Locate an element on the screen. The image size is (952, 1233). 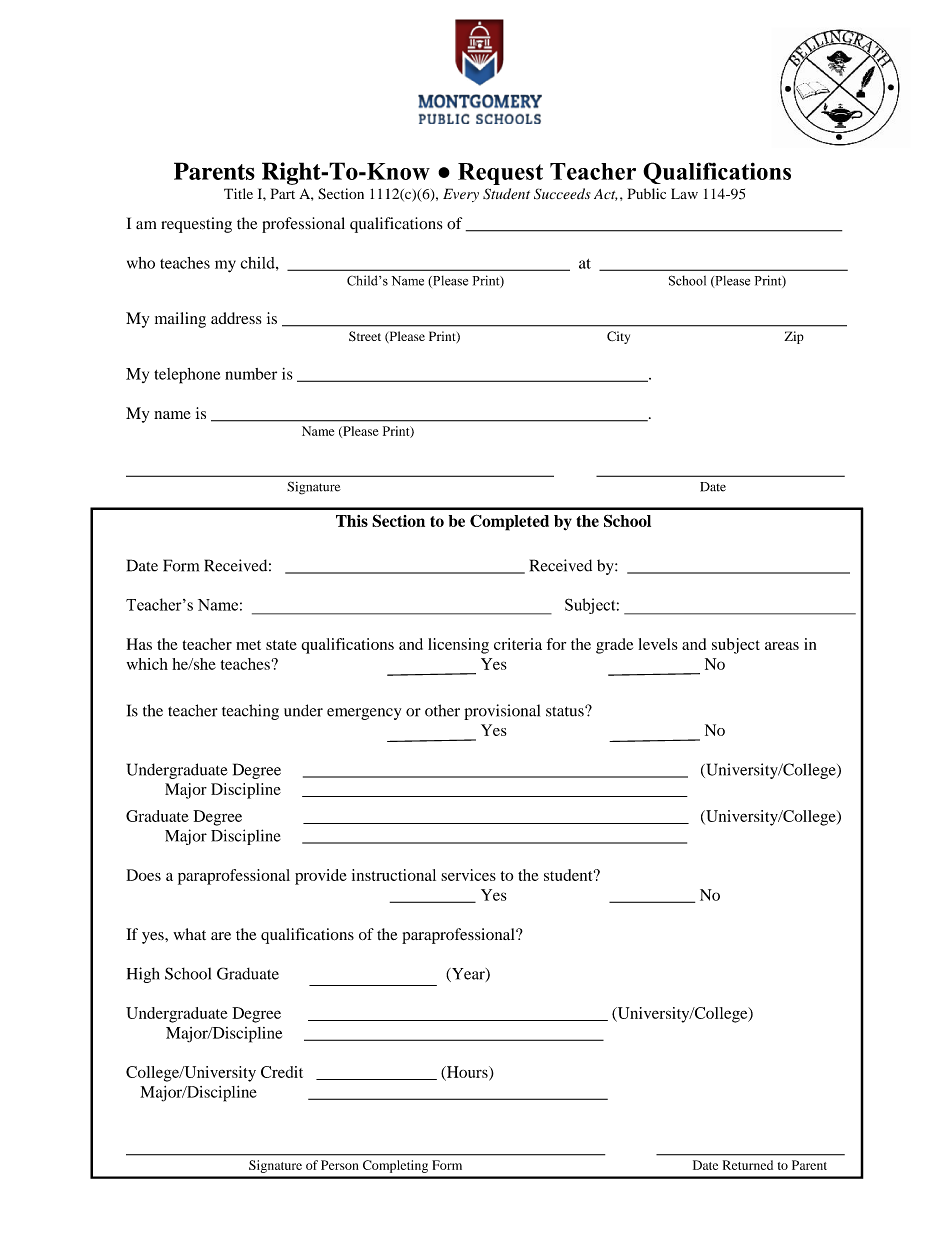
levels is located at coordinates (658, 644).
